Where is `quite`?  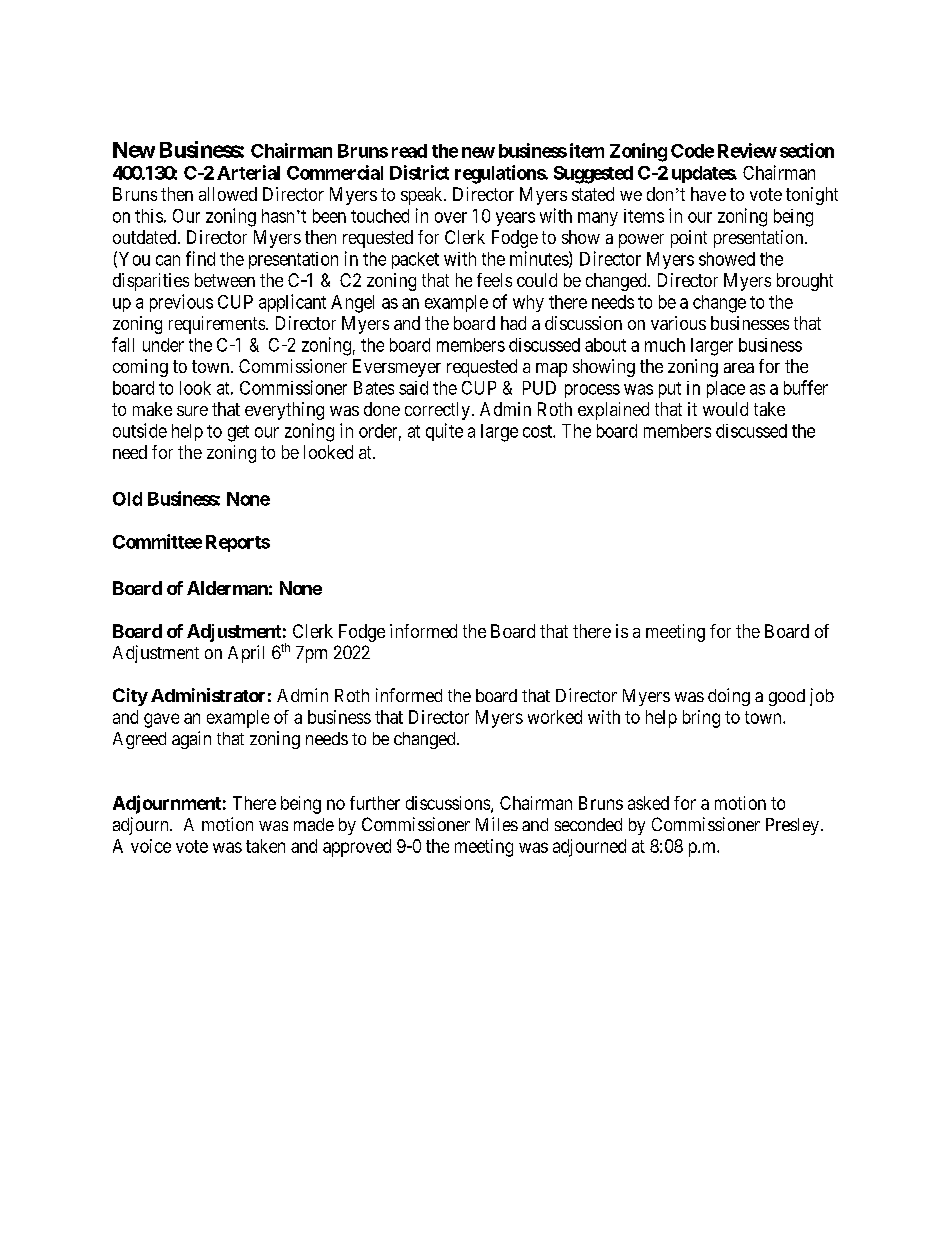 quite is located at coordinates (444, 432).
